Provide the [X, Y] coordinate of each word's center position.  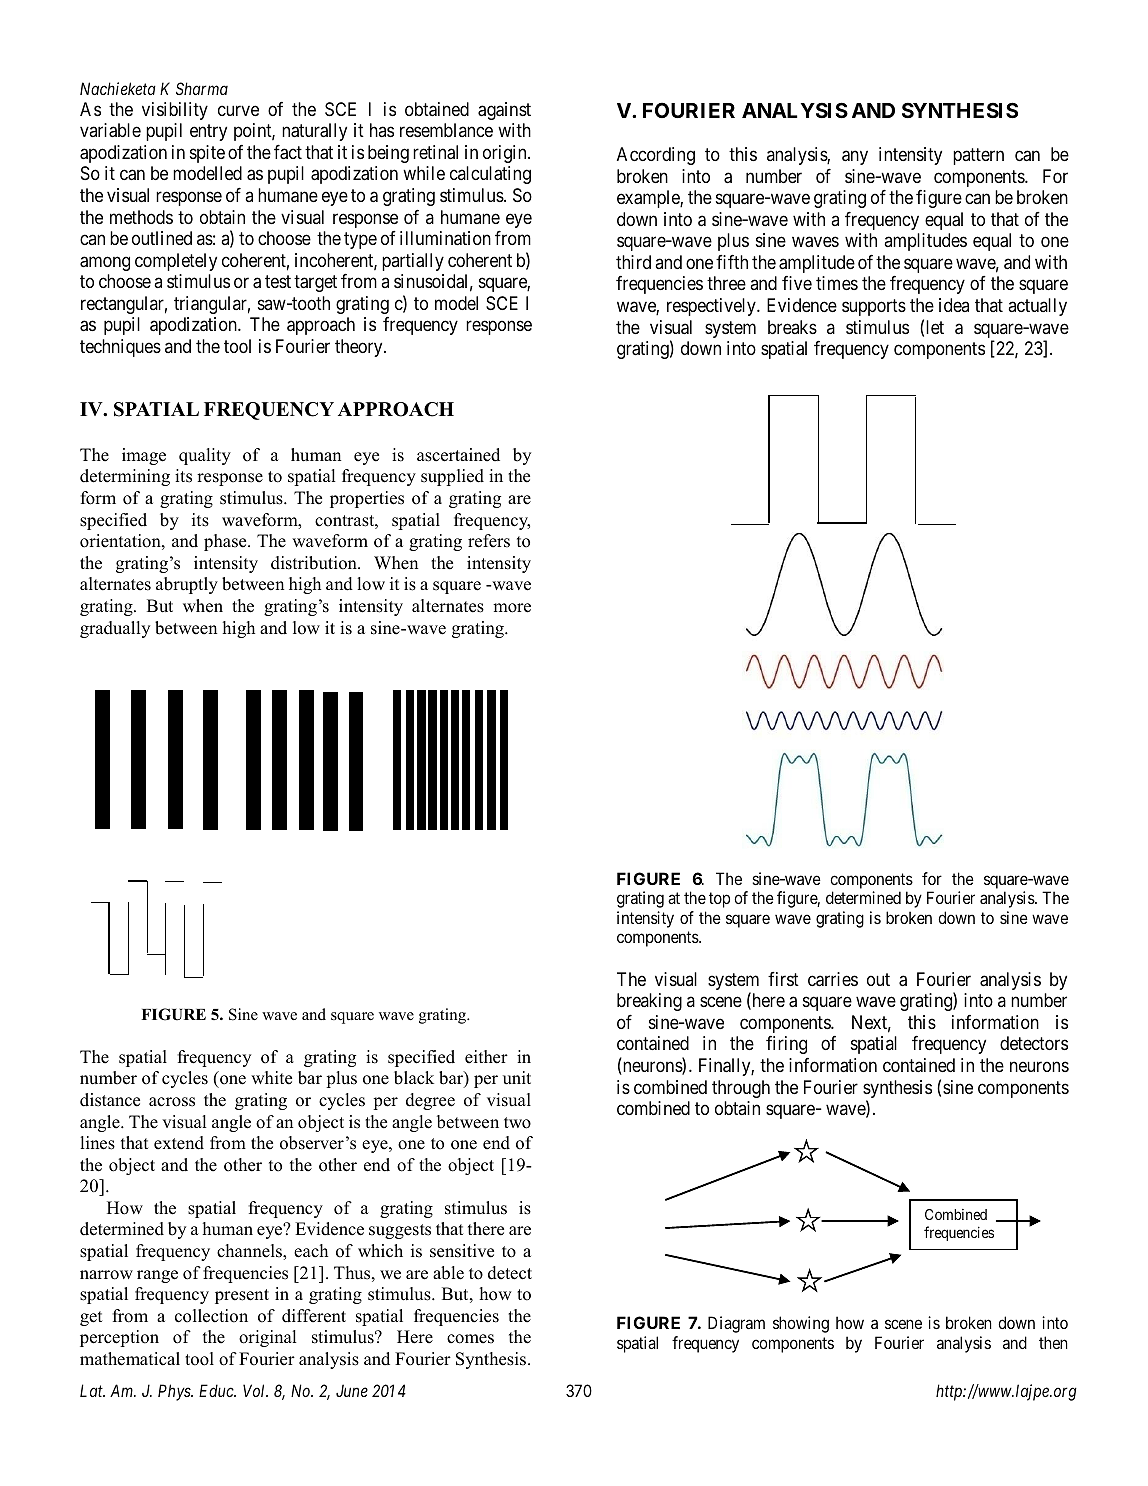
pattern [978, 156]
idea [954, 305]
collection [211, 1316]
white [271, 1078]
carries [833, 979]
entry [208, 132]
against [504, 111]
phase [226, 542]
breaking [649, 1002]
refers [489, 541]
